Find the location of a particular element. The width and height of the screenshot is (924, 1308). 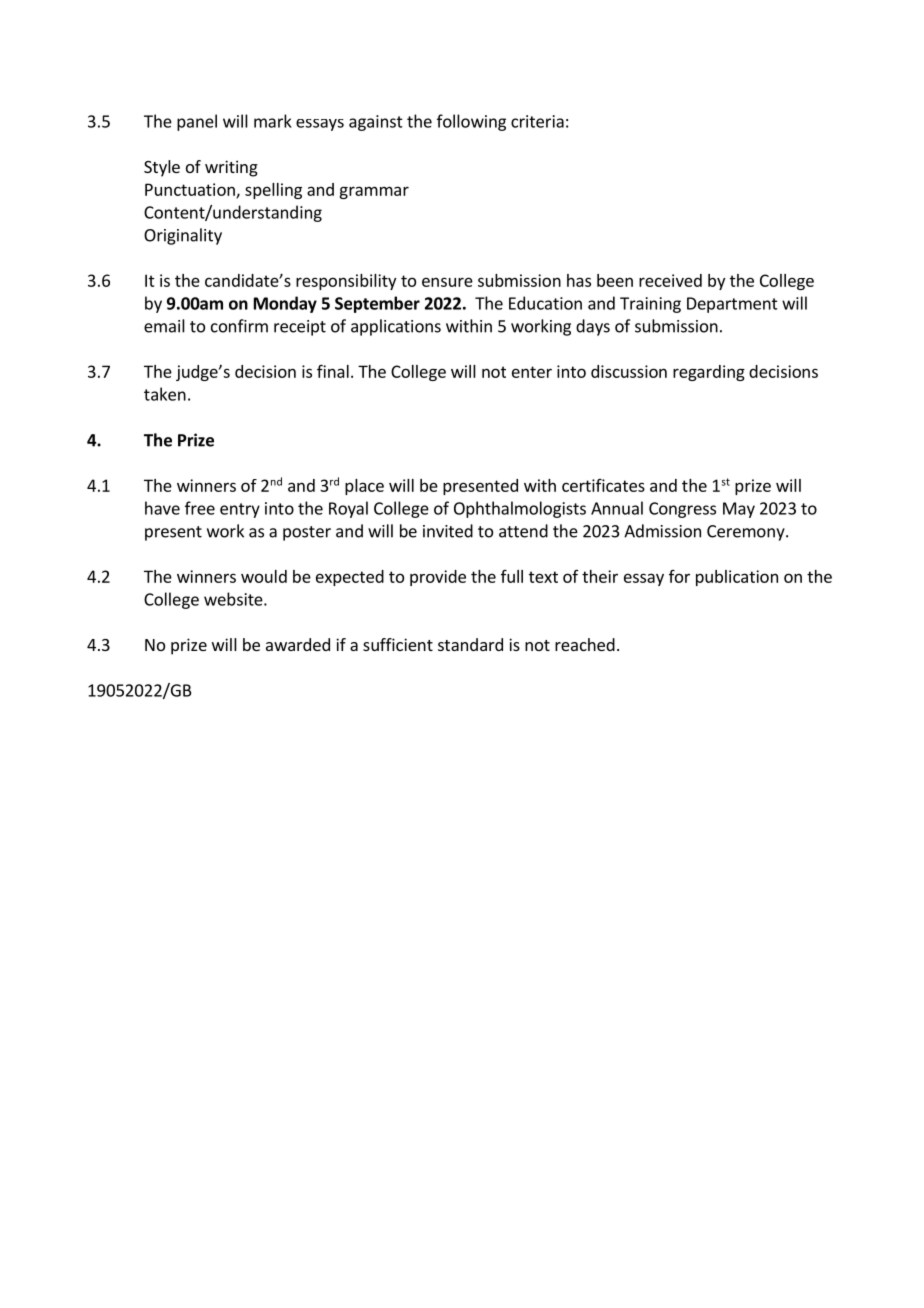

criteria is located at coordinates (537, 121).
